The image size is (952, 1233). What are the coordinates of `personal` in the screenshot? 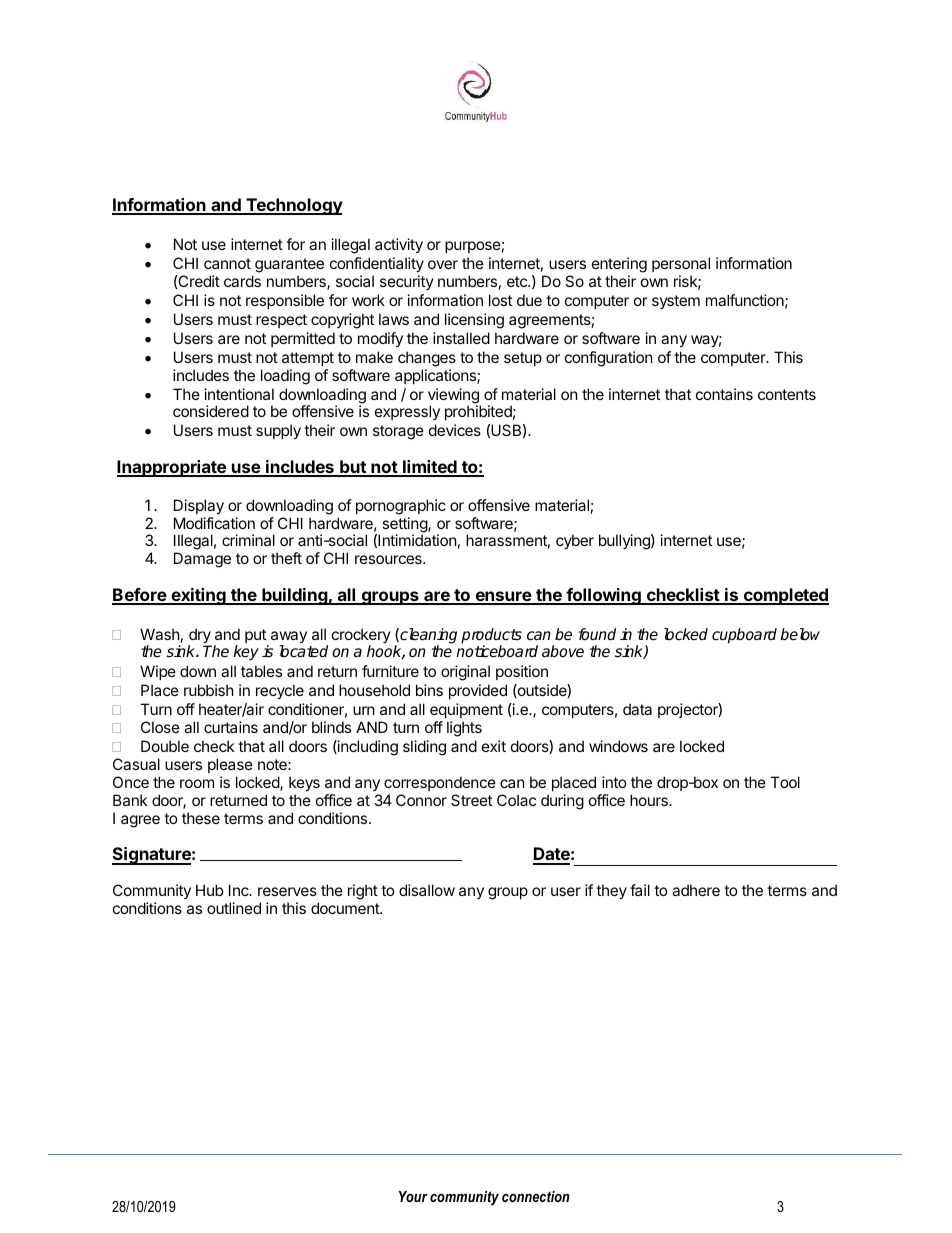 It's located at (681, 264).
